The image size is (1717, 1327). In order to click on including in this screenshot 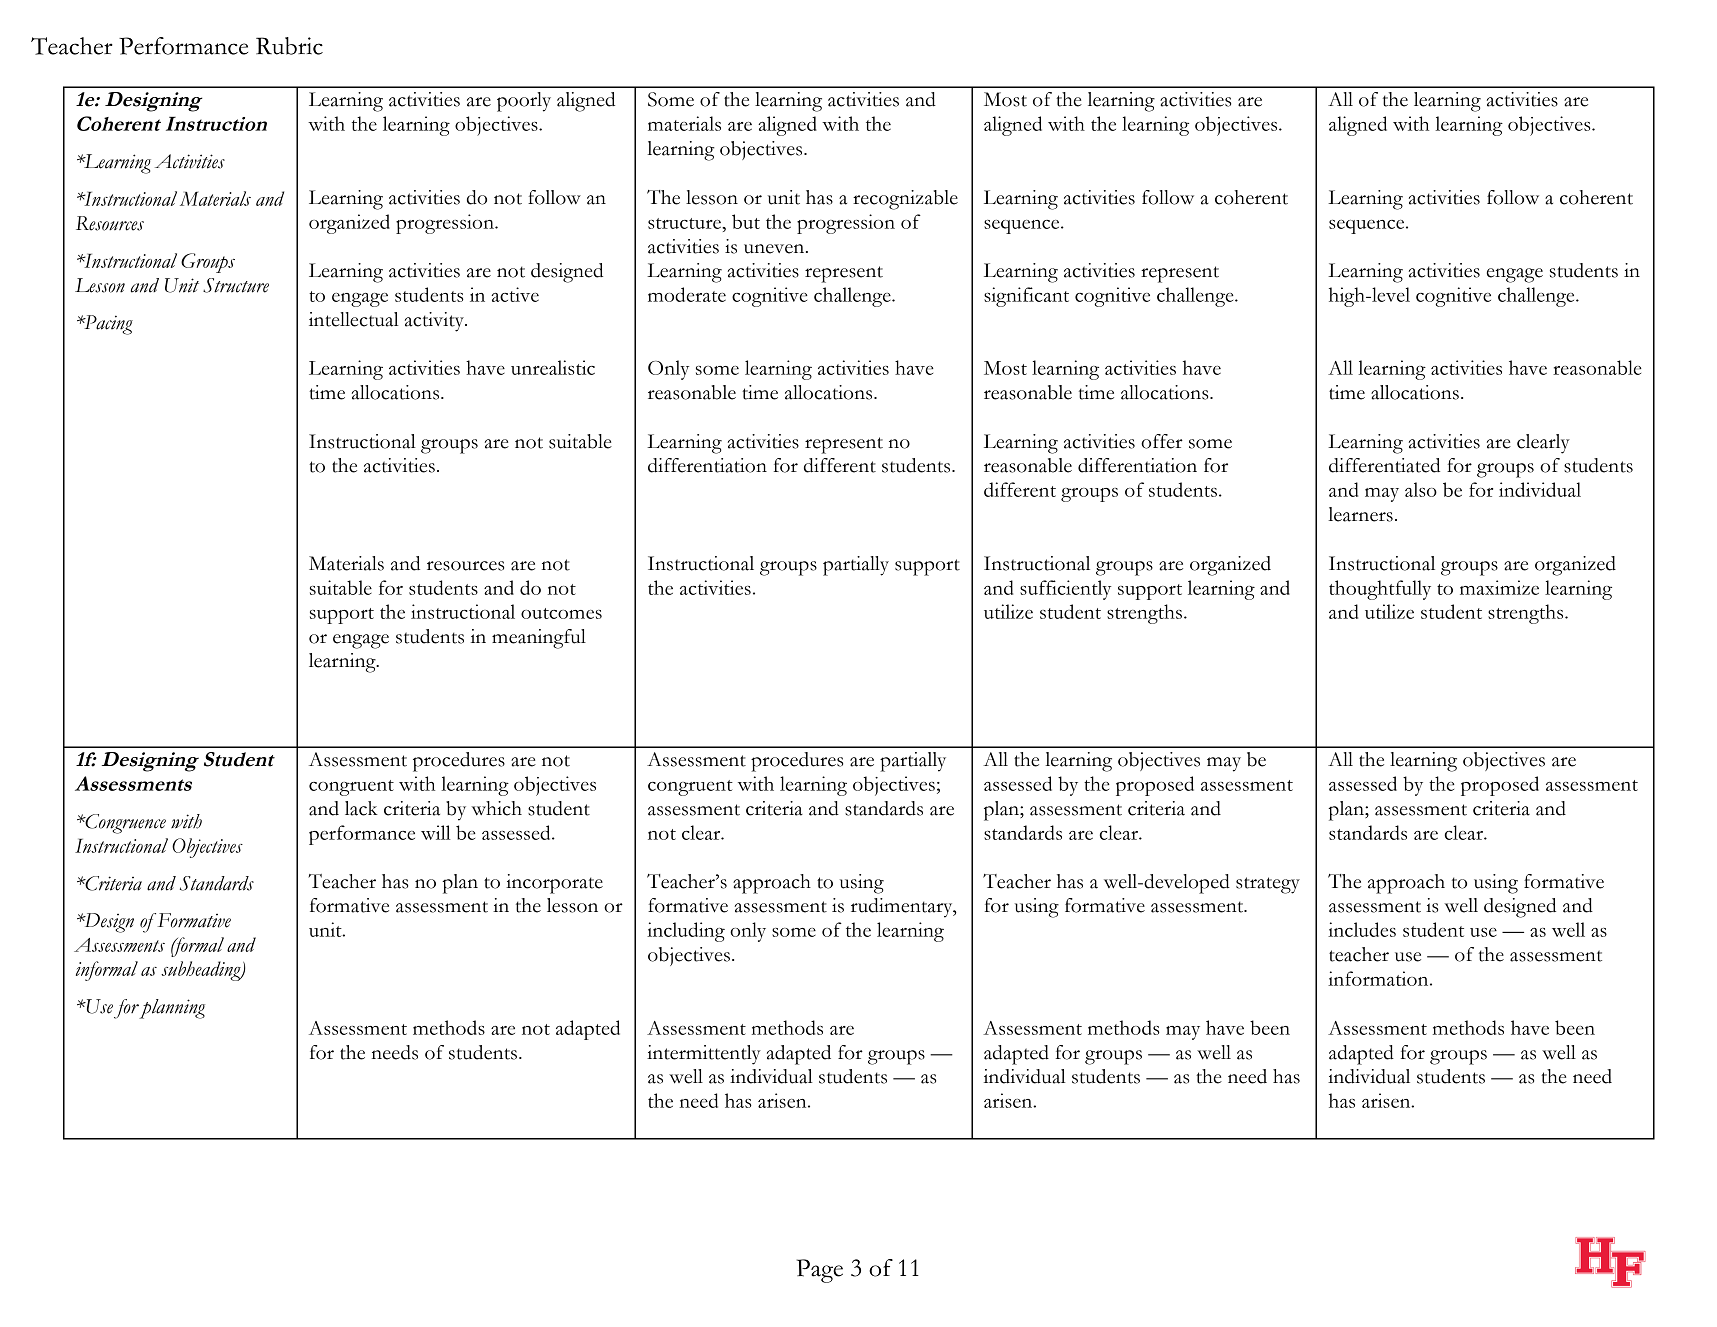, I will do `click(686, 932)`.
